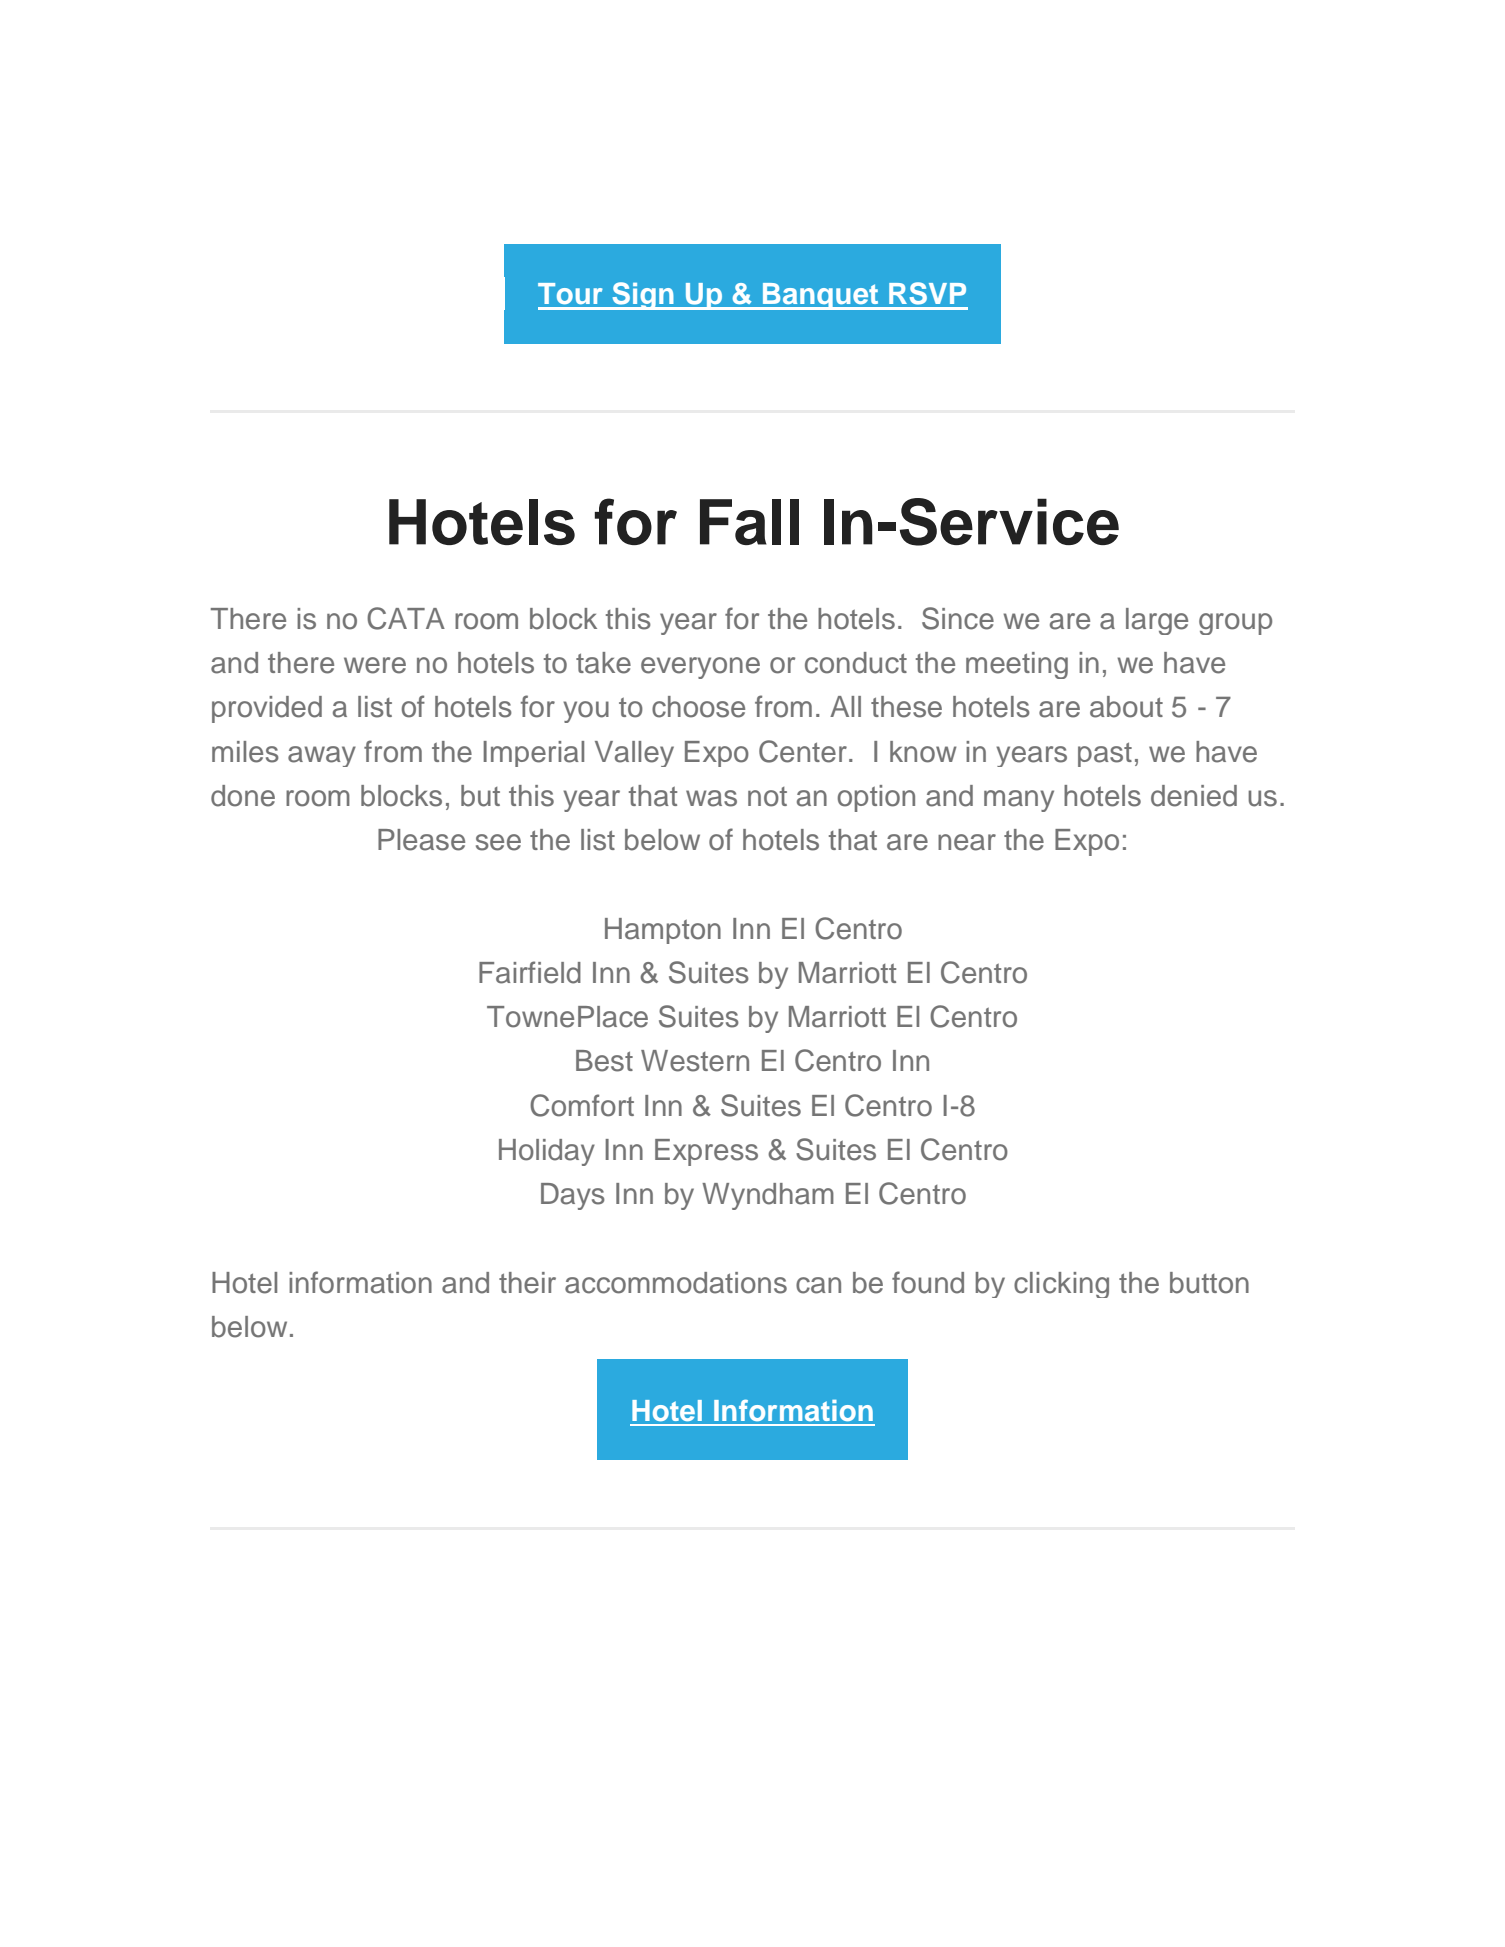 This screenshot has width=1505, height=1947. Describe the element at coordinates (527, 1283) in the screenshot. I see `their` at that location.
